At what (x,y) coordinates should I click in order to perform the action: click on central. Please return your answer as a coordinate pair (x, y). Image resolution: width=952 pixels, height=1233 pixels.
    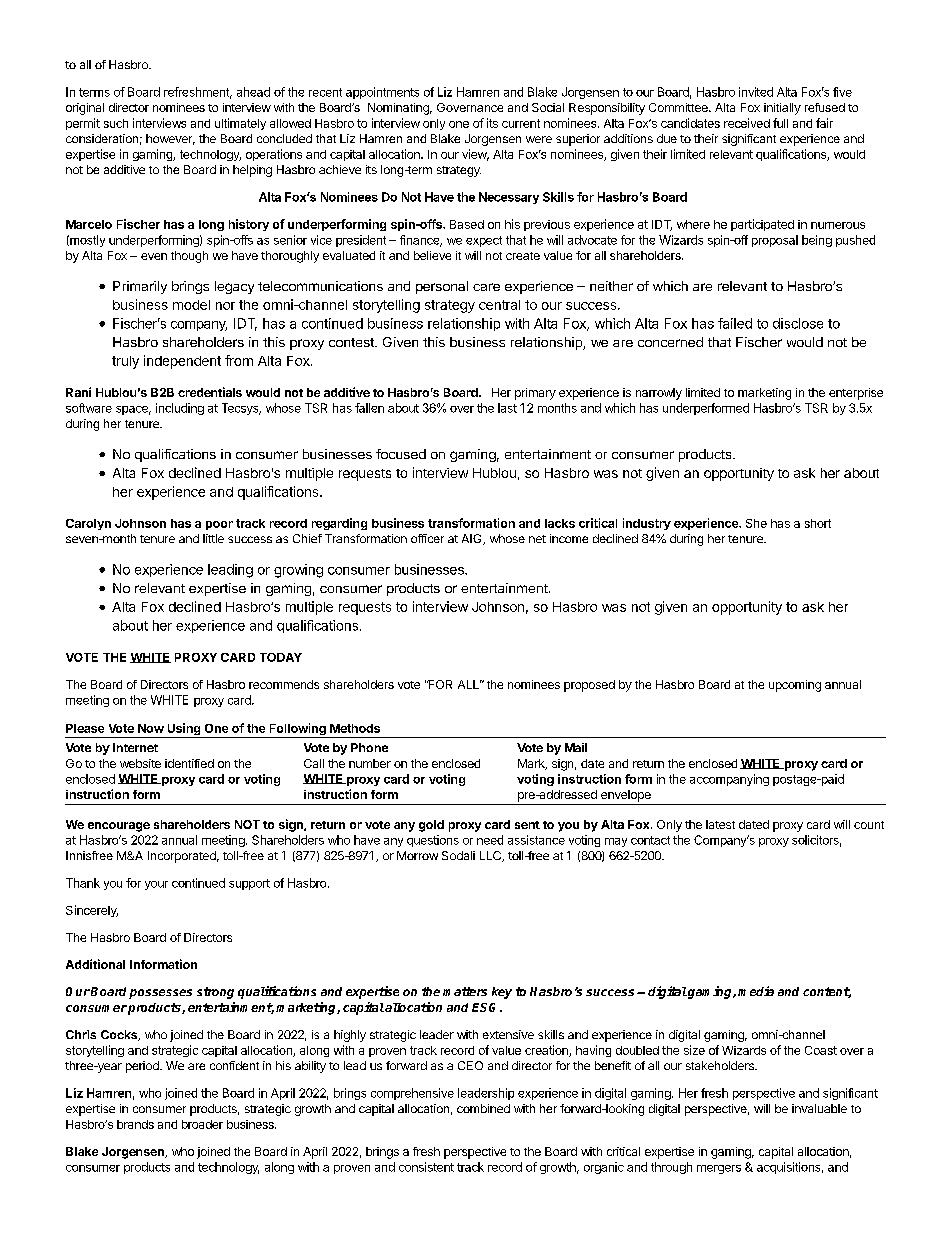
    Looking at the image, I should click on (499, 305).
